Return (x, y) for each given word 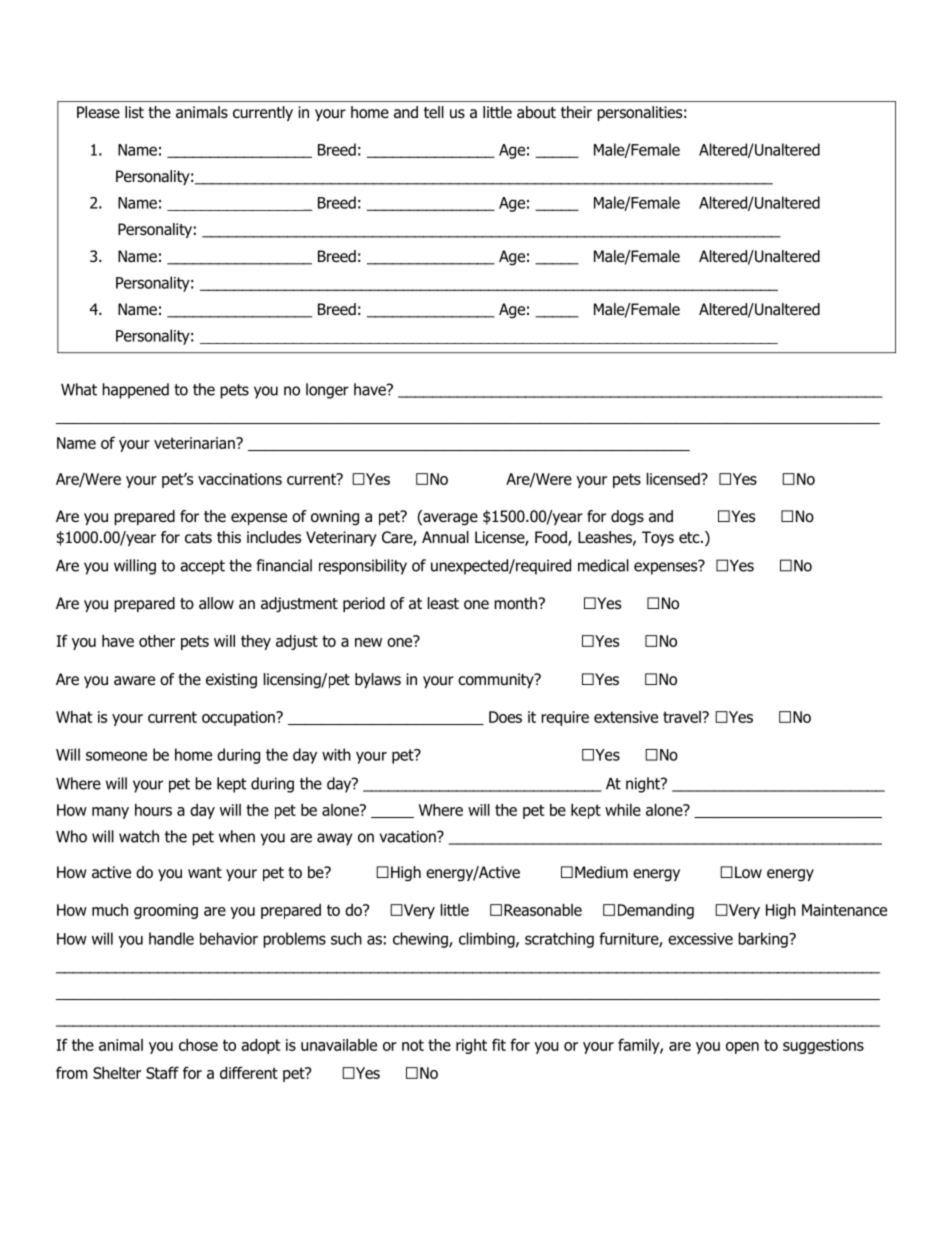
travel (683, 717)
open (742, 1048)
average (449, 518)
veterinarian (195, 443)
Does (505, 717)
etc (690, 537)
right (471, 1046)
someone (116, 756)
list (134, 112)
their (576, 112)
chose (198, 1045)
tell (434, 112)
